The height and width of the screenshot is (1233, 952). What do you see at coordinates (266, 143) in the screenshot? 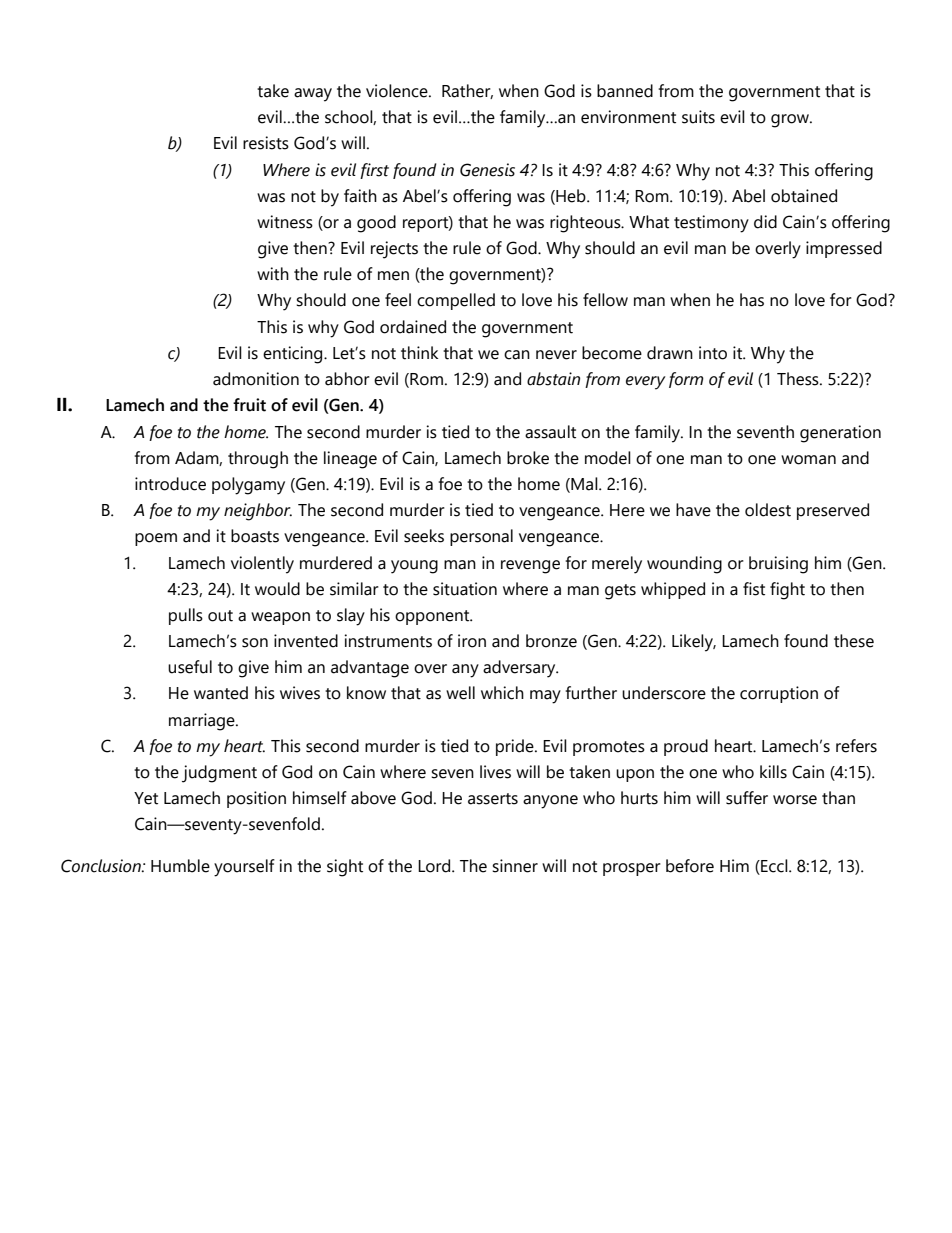
I see `resists` at bounding box center [266, 143].
